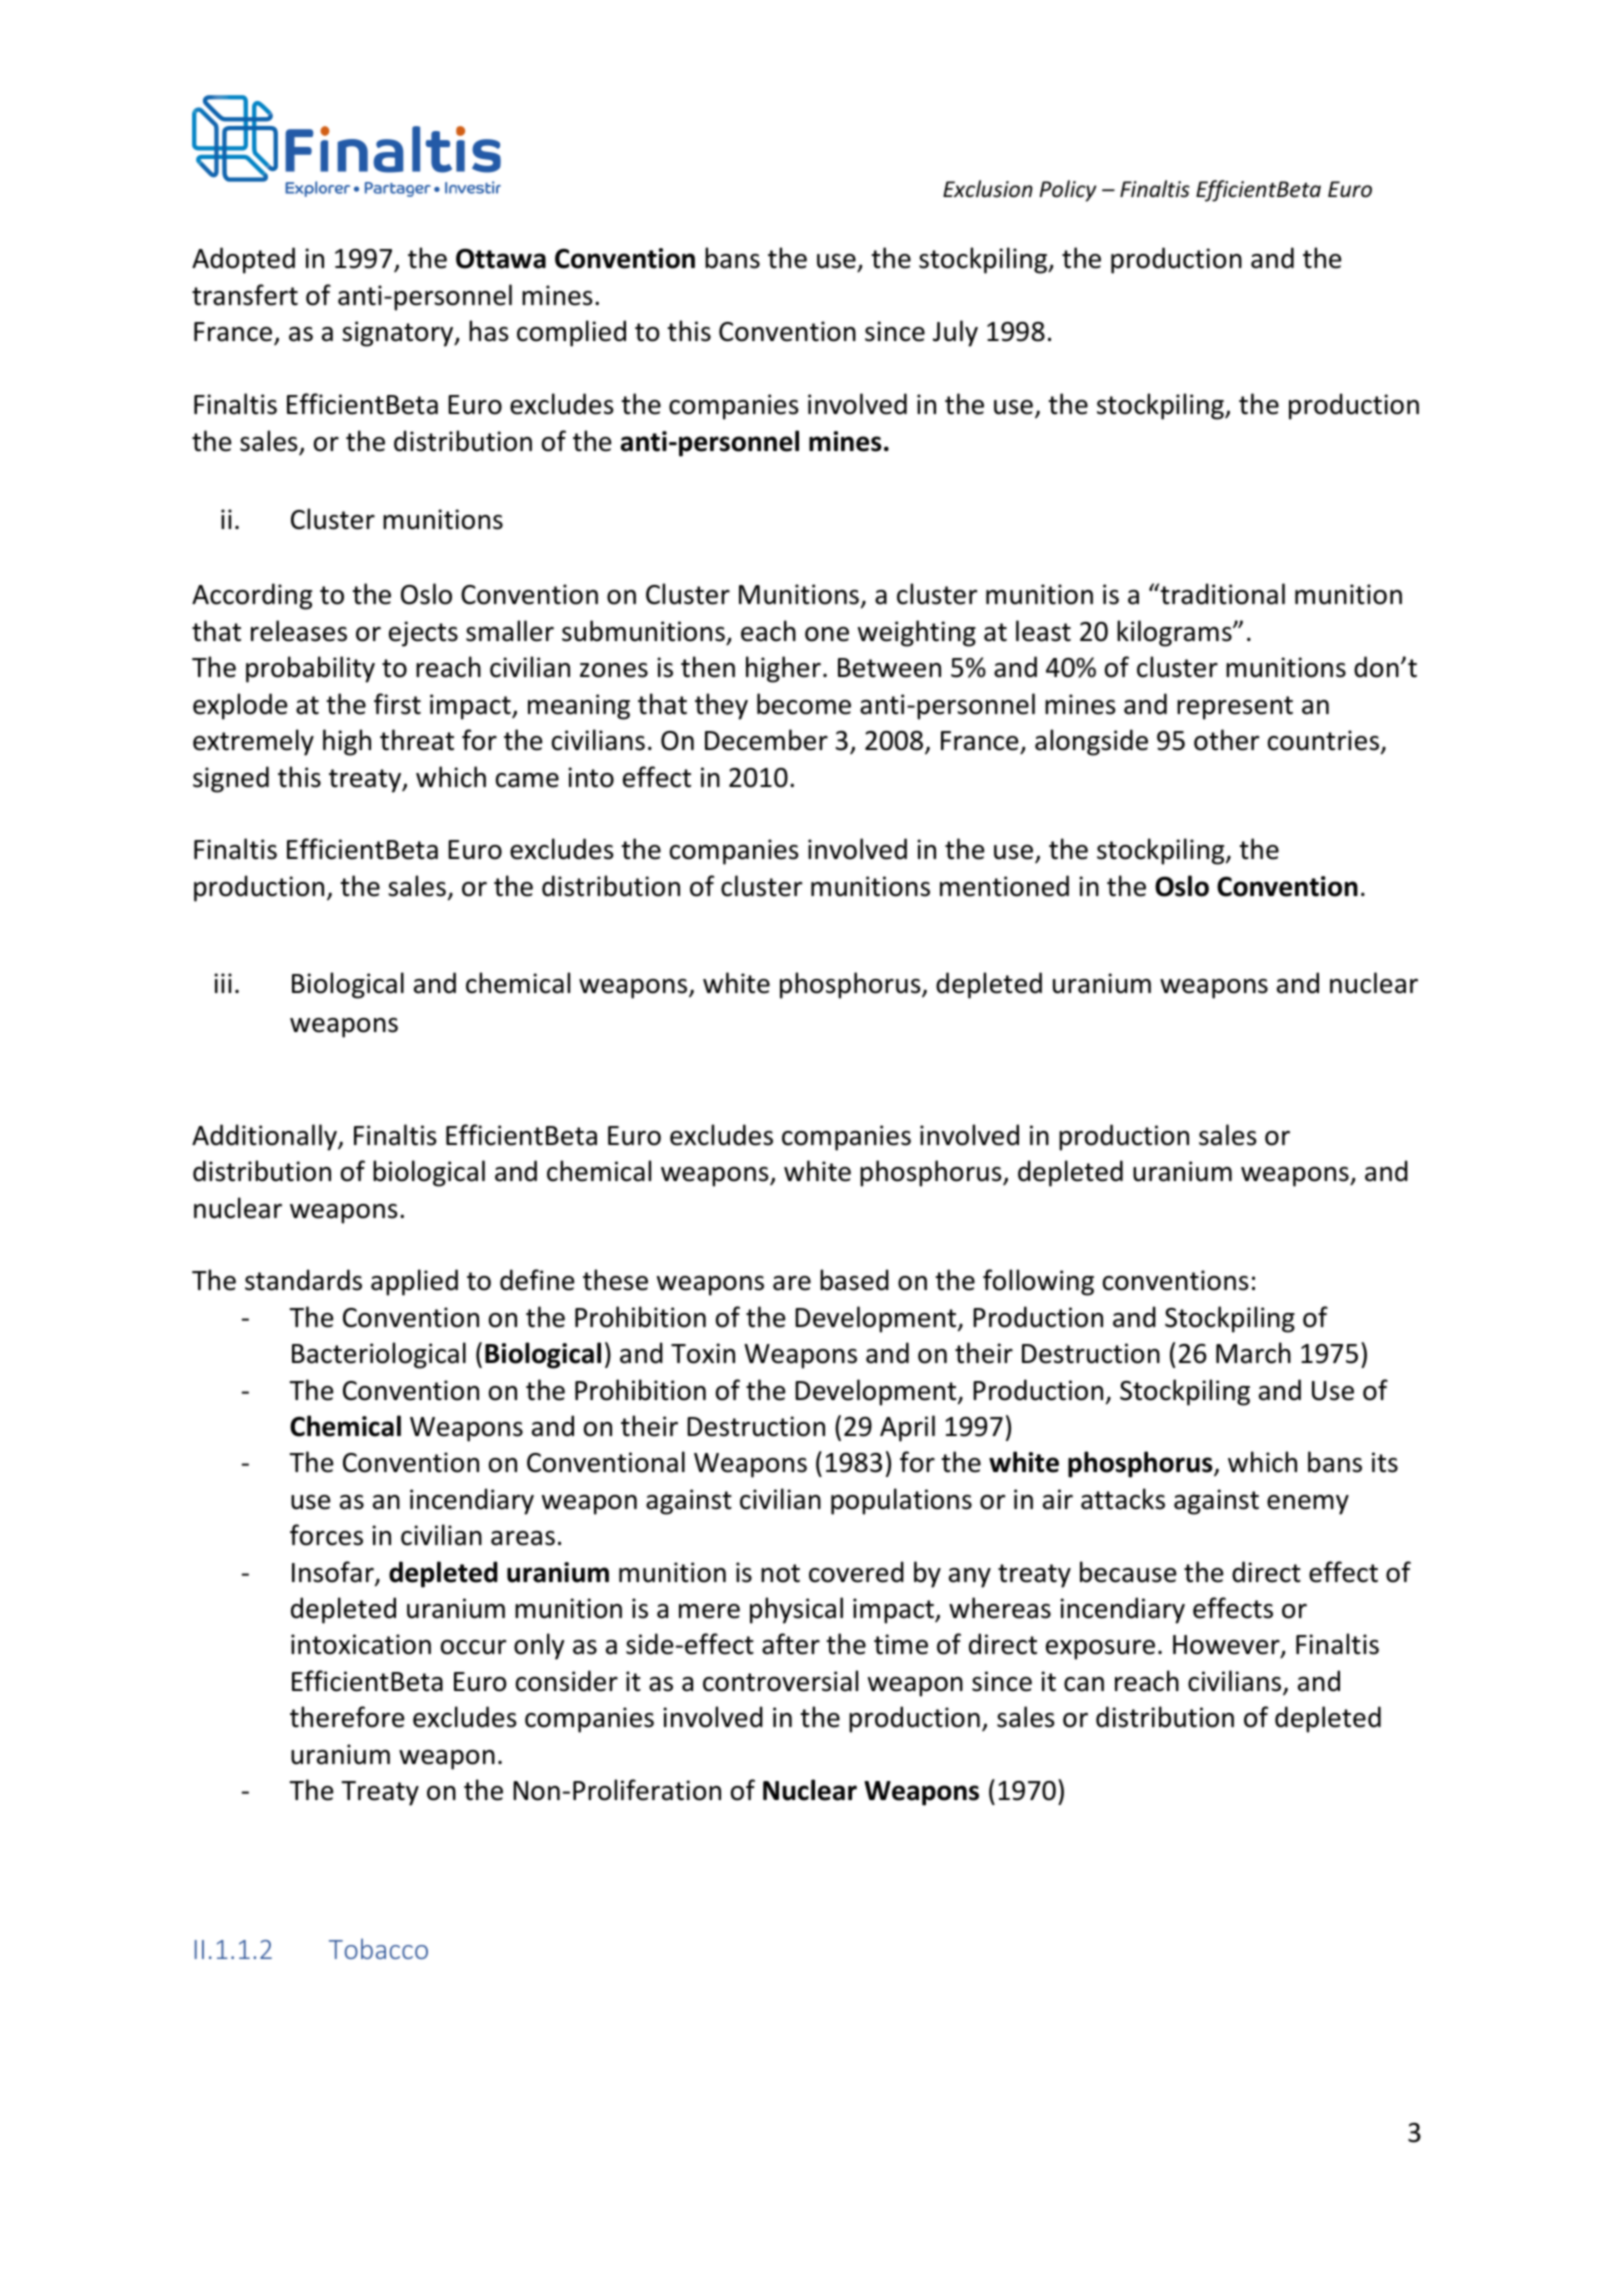  I want to click on other, so click(1226, 740).
